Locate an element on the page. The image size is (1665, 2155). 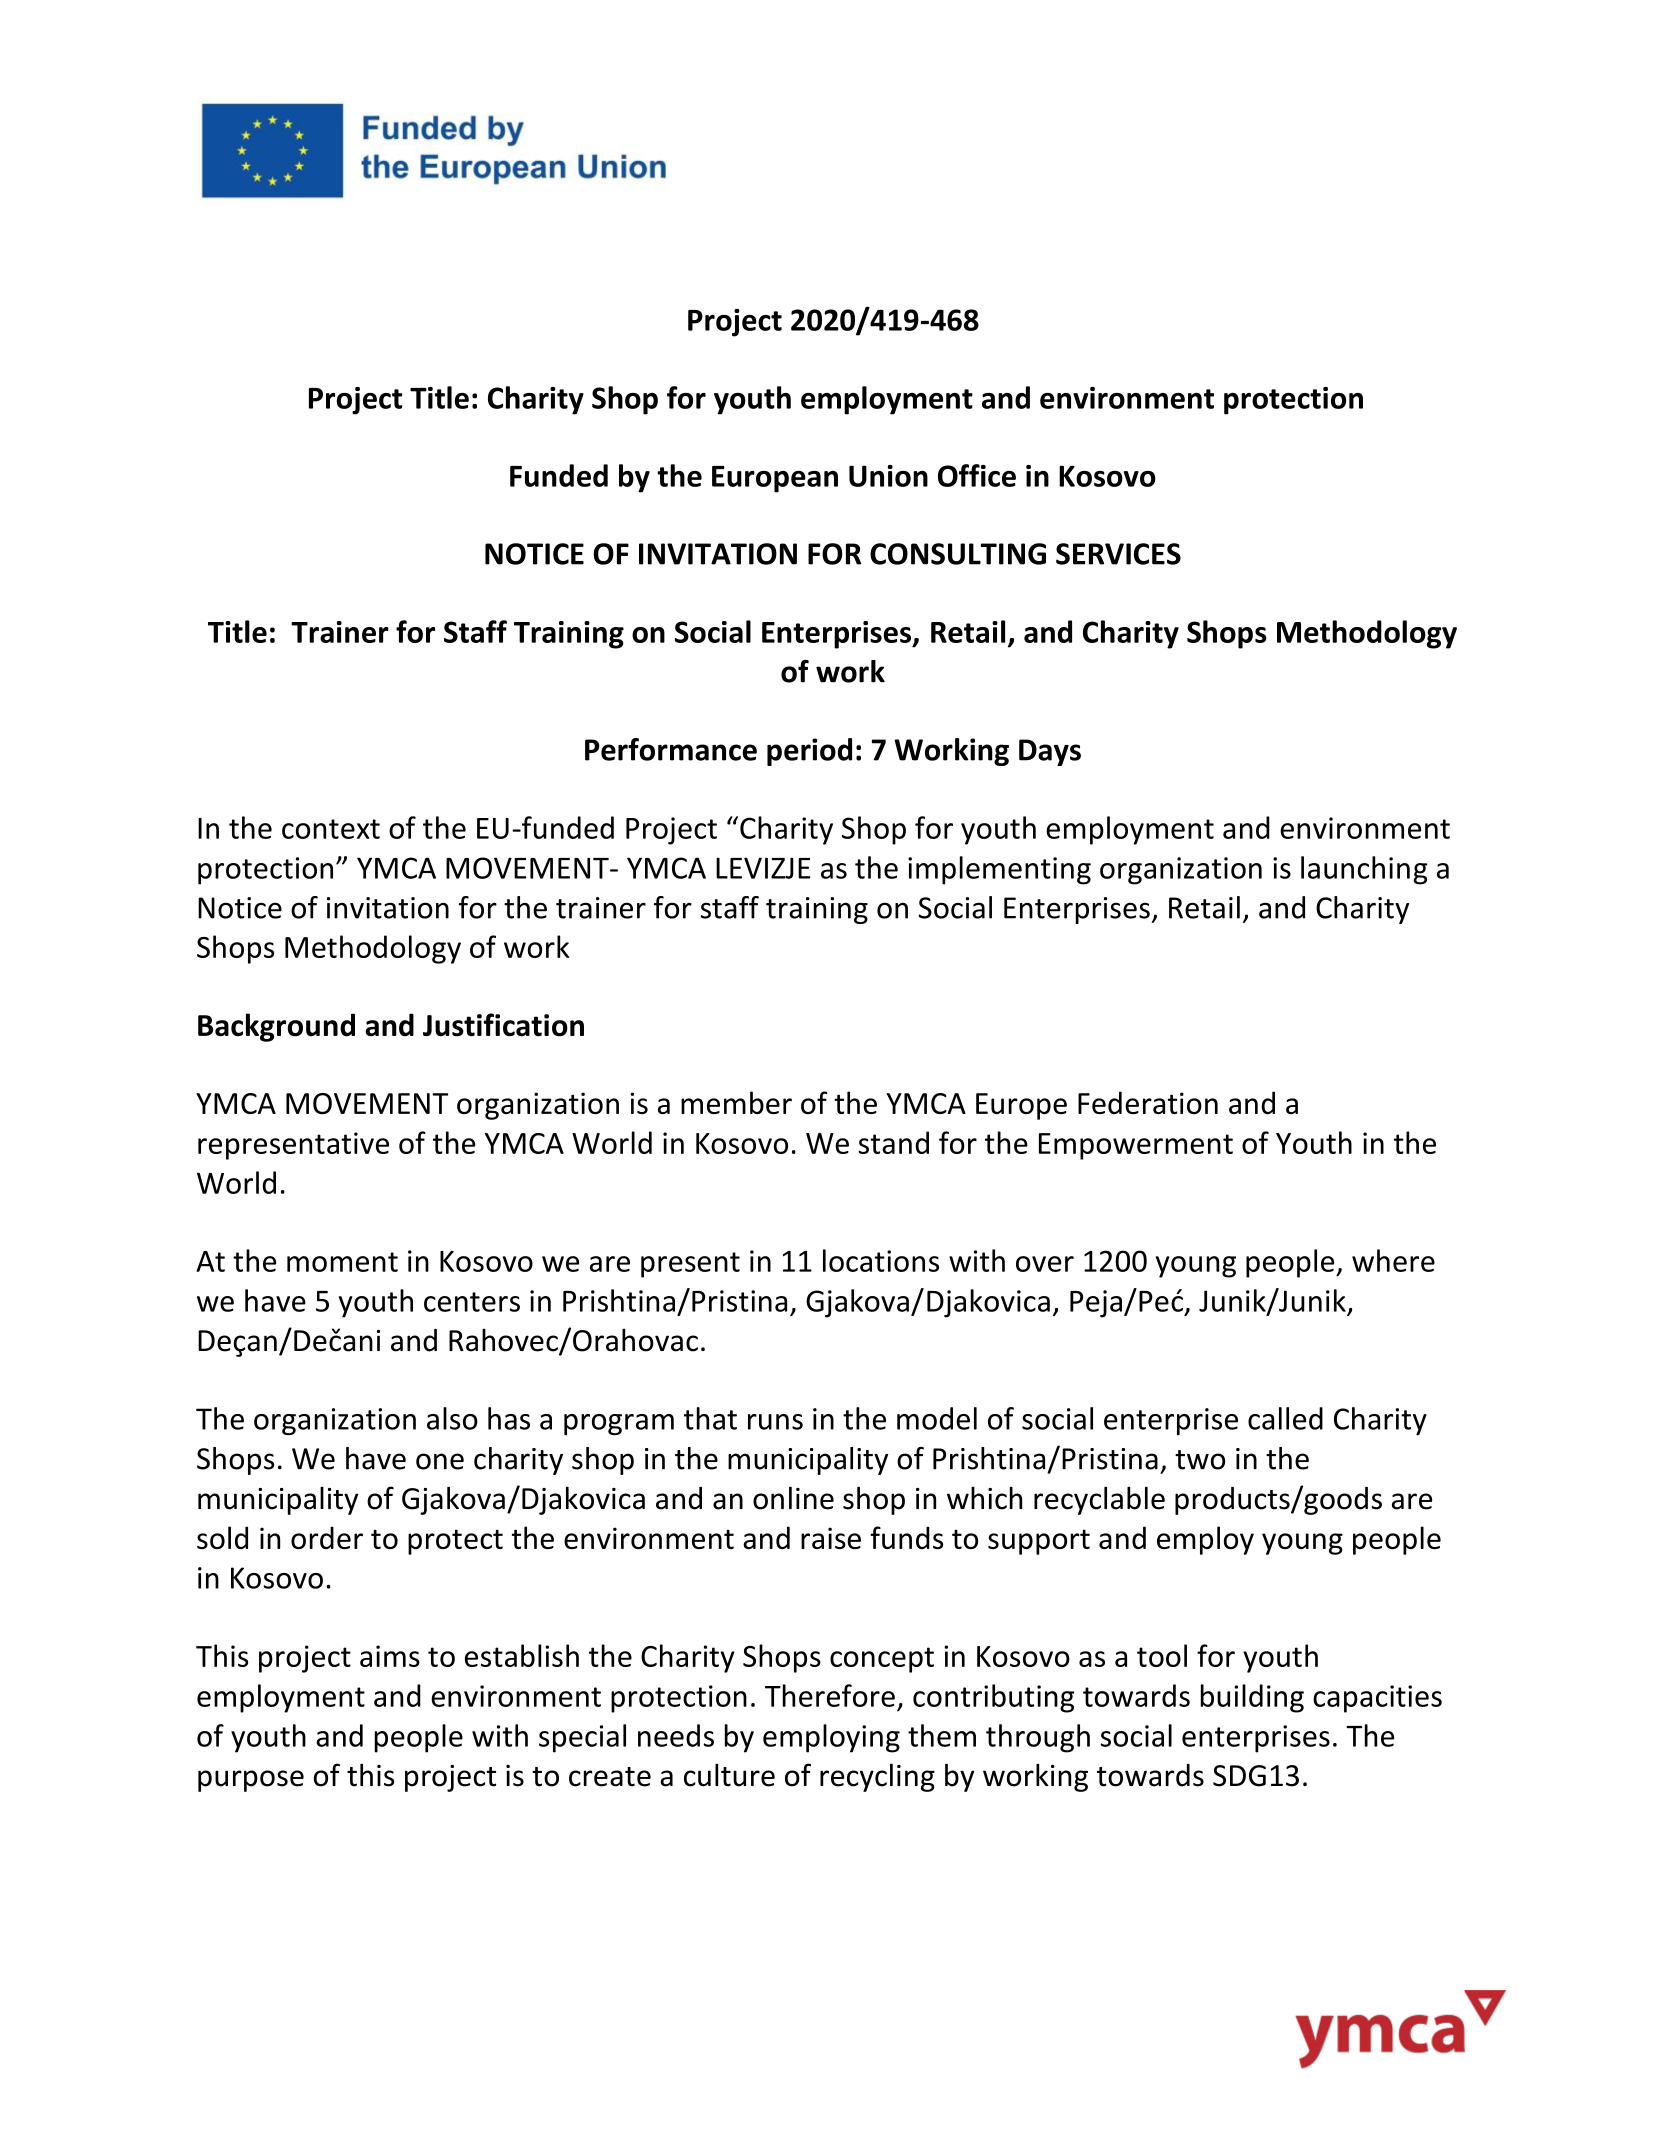
Background is located at coordinates (276, 1027).
